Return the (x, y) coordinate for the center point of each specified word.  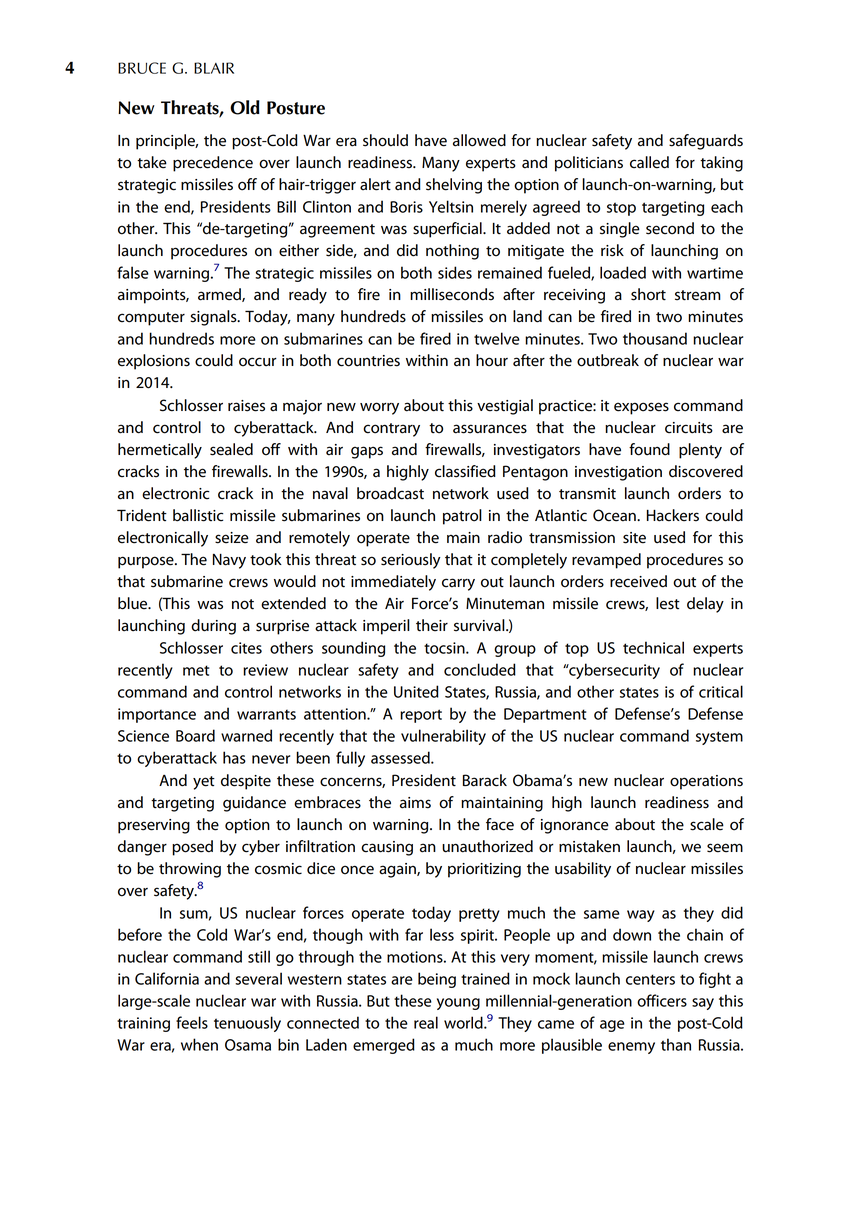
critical (721, 691)
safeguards (706, 142)
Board (195, 735)
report (421, 716)
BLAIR (214, 68)
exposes (641, 408)
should (385, 140)
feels (192, 1022)
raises (246, 406)
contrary (391, 430)
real (426, 1022)
